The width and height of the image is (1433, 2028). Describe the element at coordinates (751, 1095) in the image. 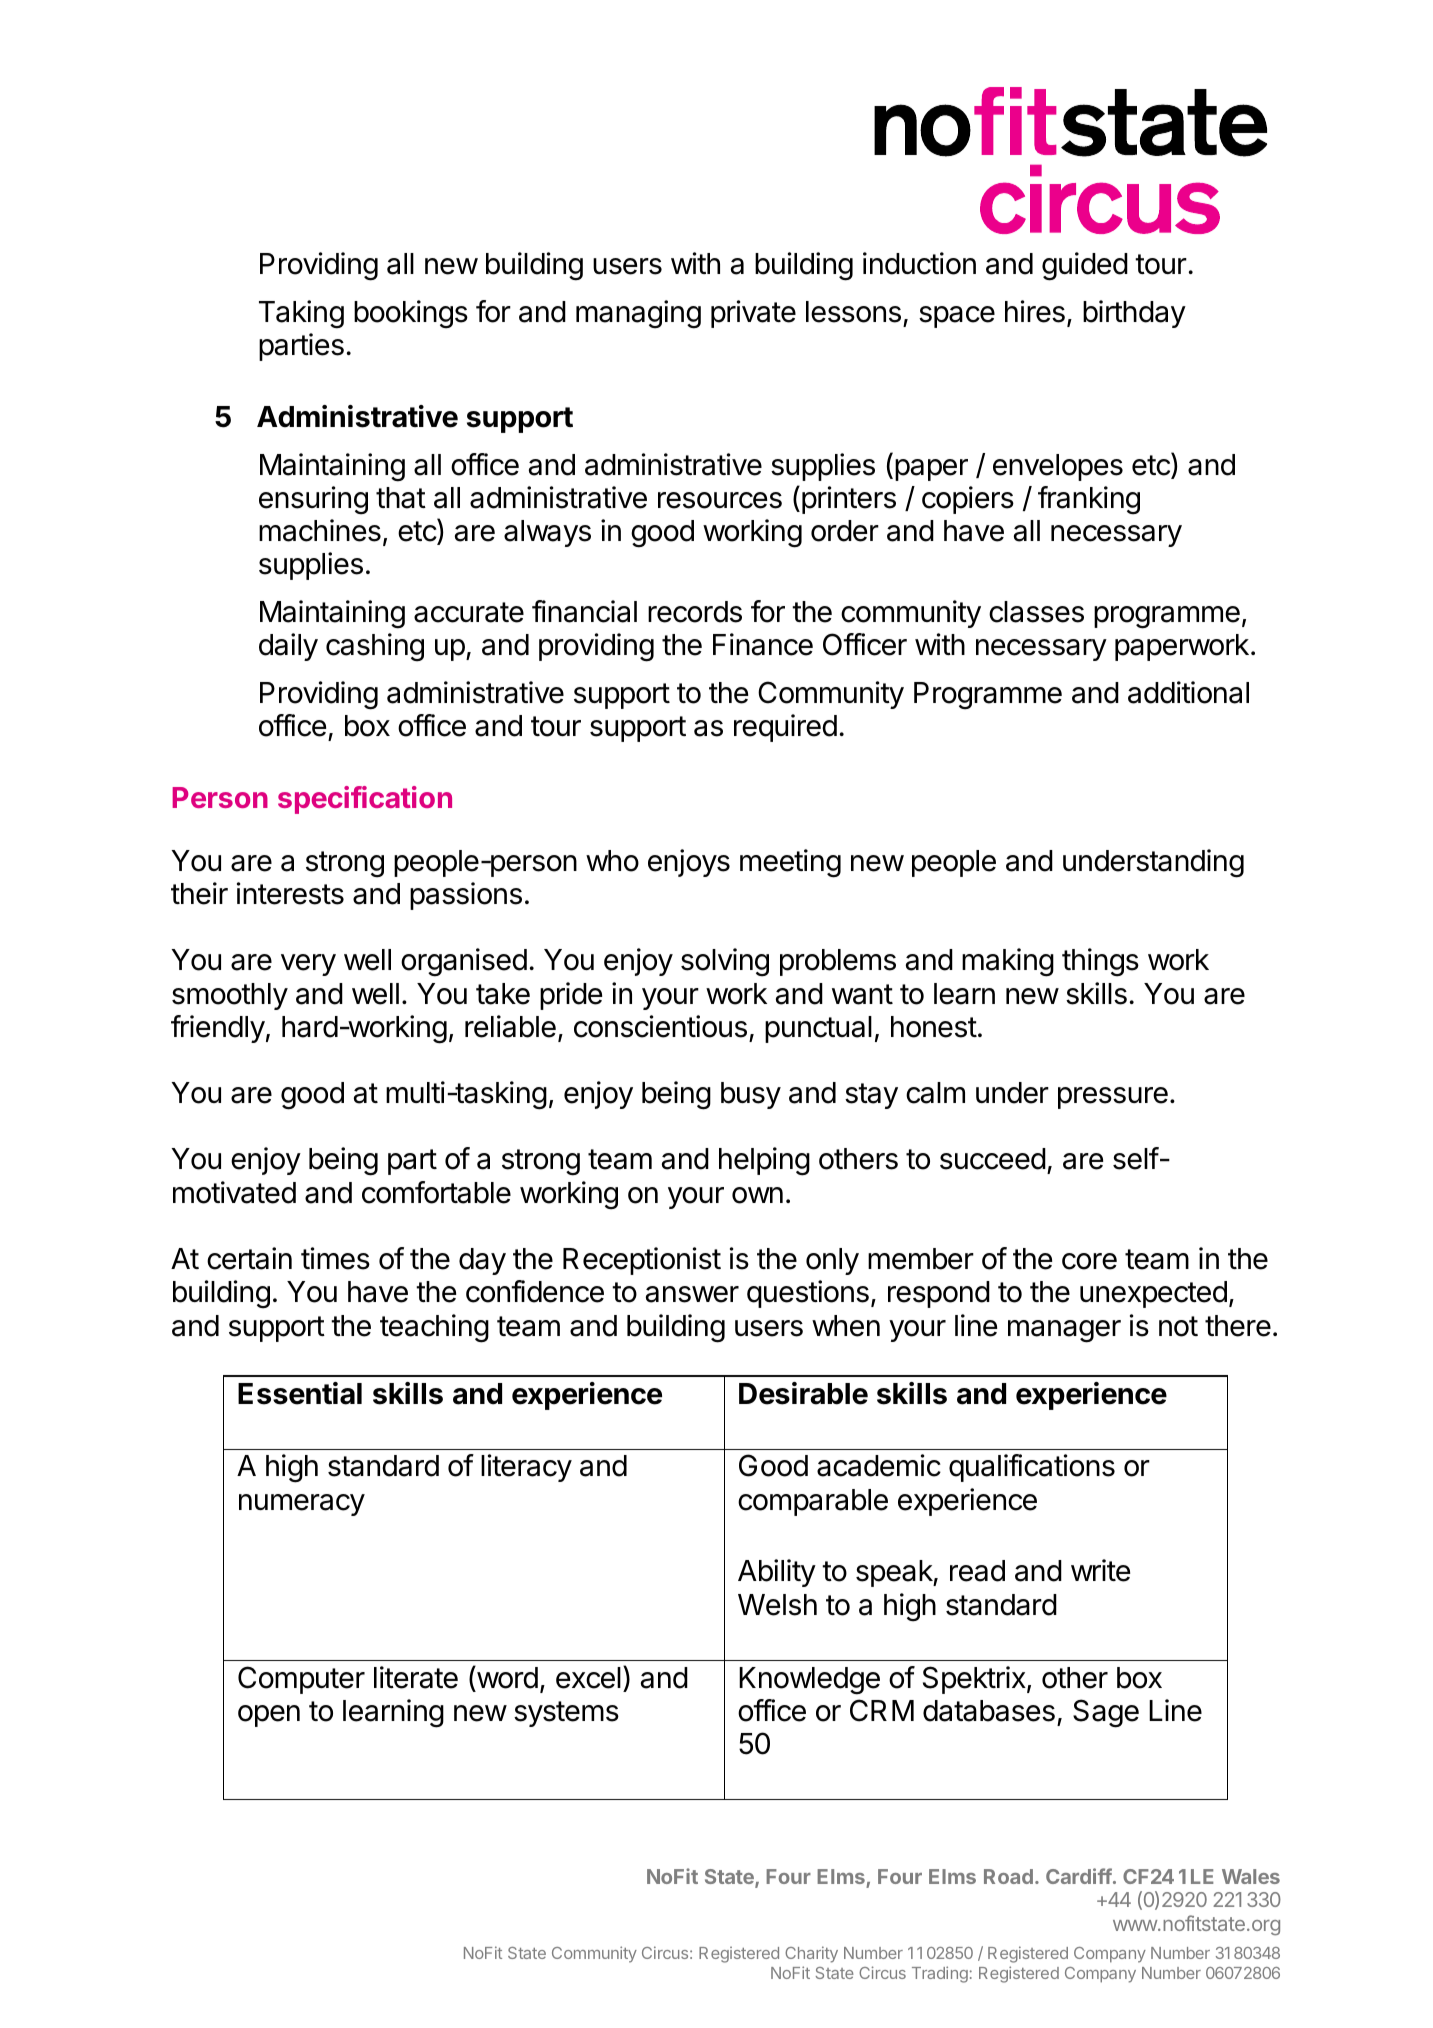

I see `busy` at that location.
